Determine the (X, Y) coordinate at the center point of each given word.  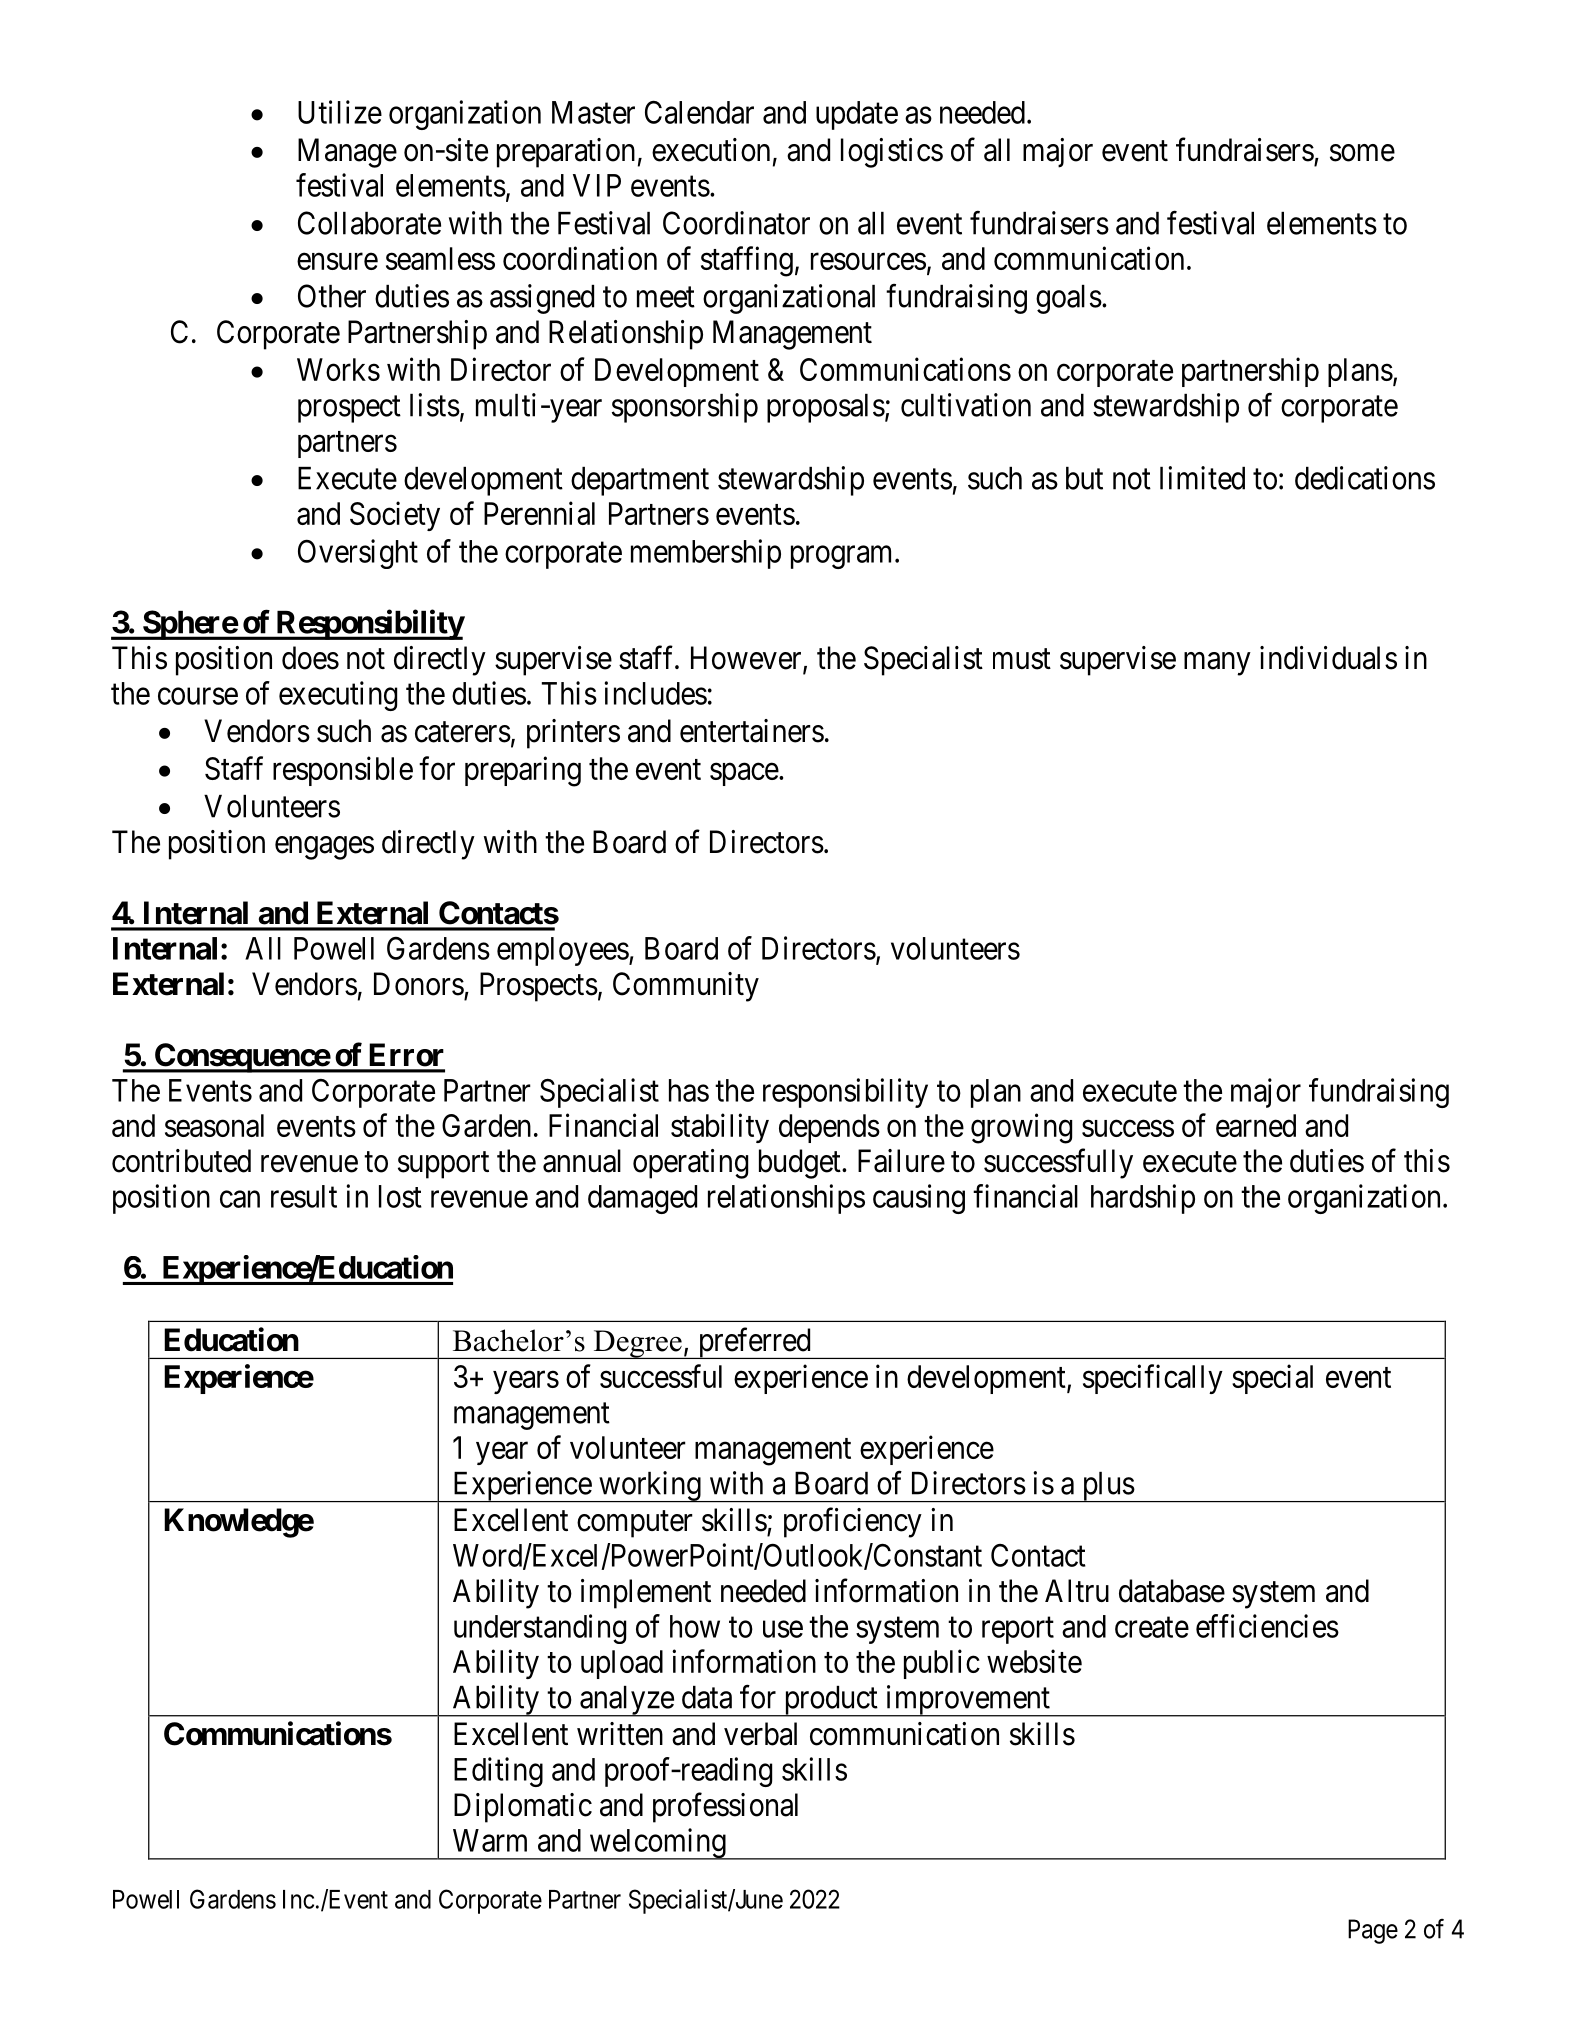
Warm (490, 1840)
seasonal (214, 1125)
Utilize (340, 112)
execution (711, 150)
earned (1256, 1125)
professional (725, 1807)
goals (1069, 299)
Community (686, 987)
